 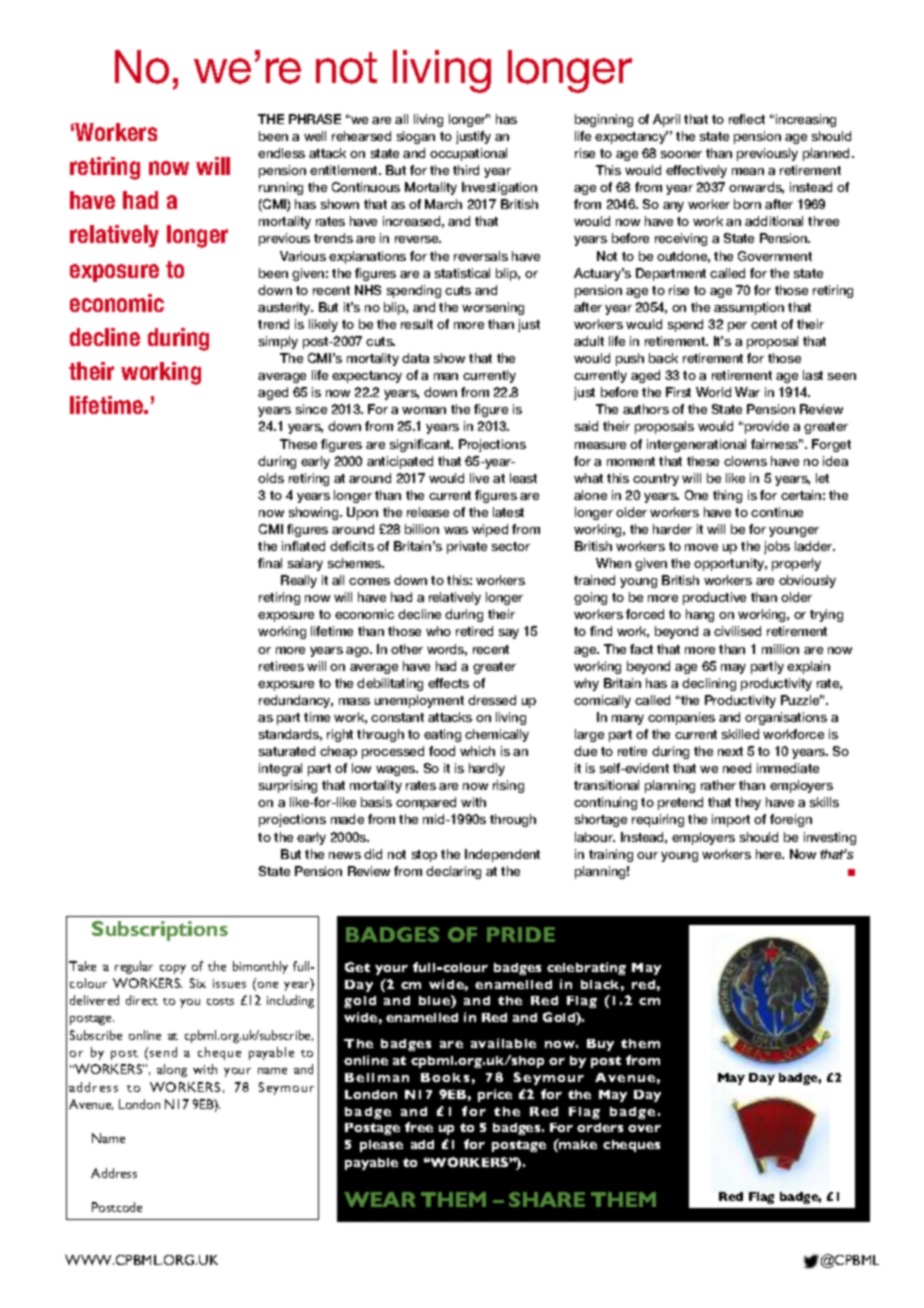 What do you see at coordinates (172, 1070) in the screenshot?
I see `along` at bounding box center [172, 1070].
